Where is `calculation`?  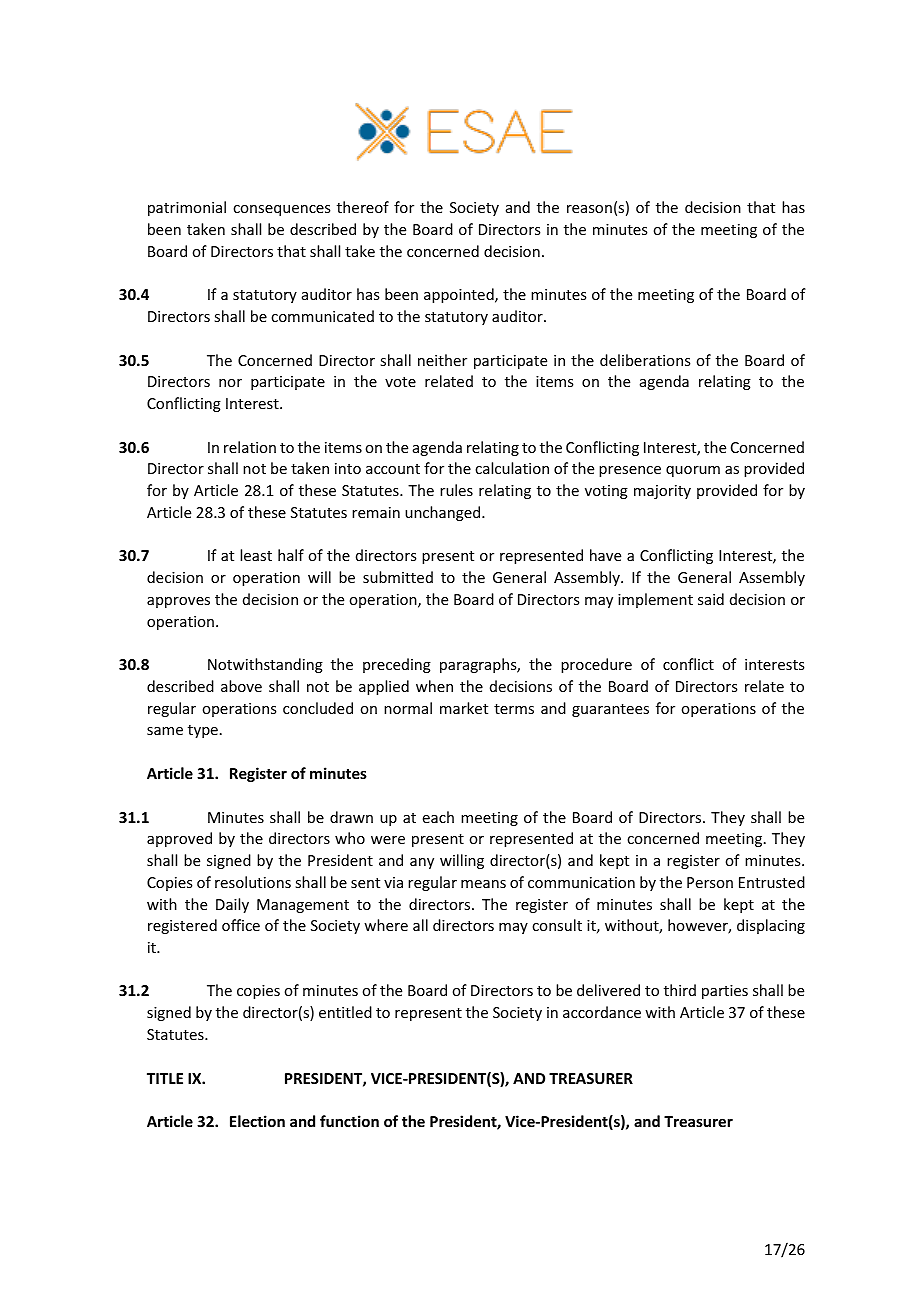 calculation is located at coordinates (512, 468).
